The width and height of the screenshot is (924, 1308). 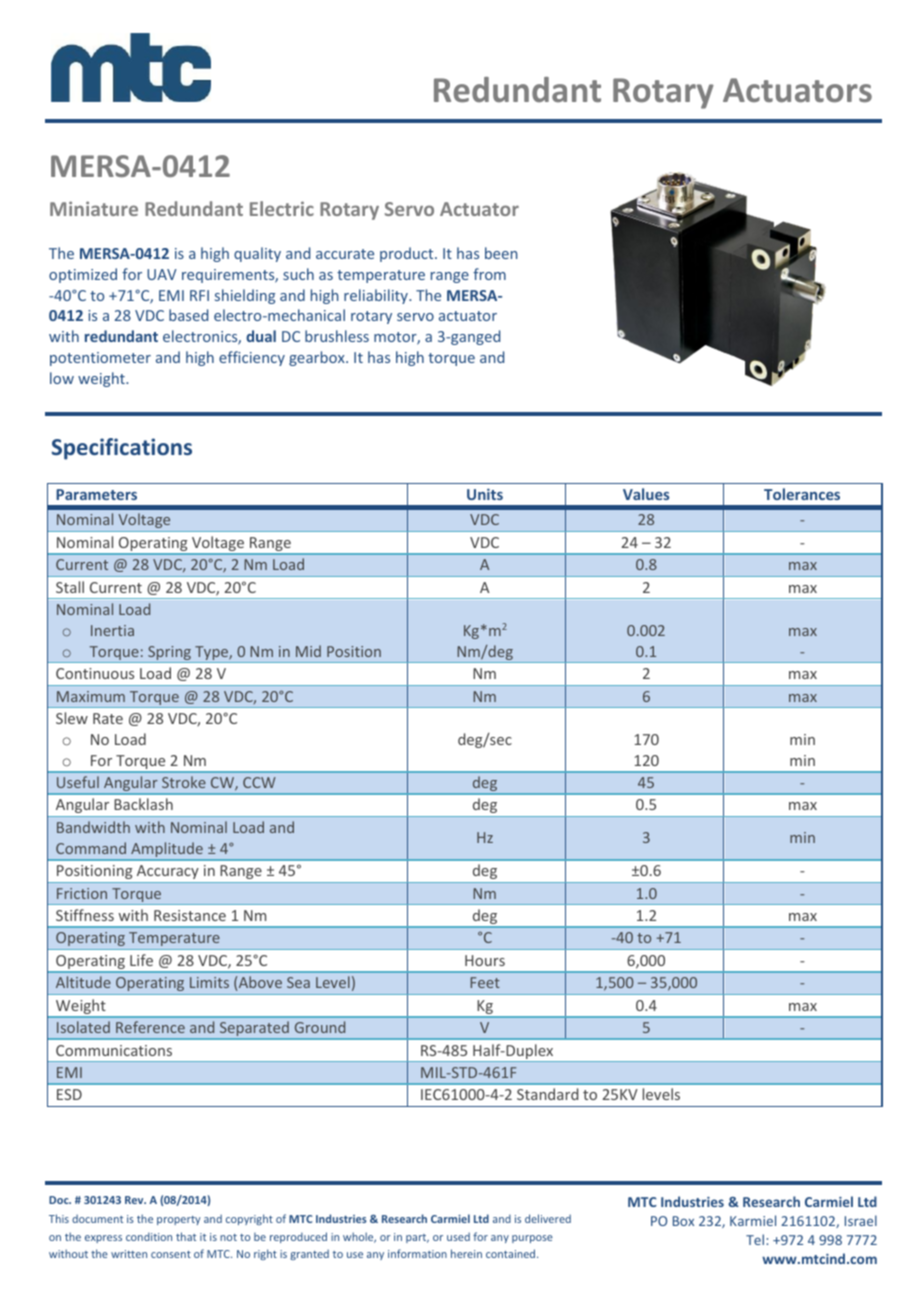 What do you see at coordinates (149, 1236) in the screenshot?
I see `condition` at bounding box center [149, 1236].
